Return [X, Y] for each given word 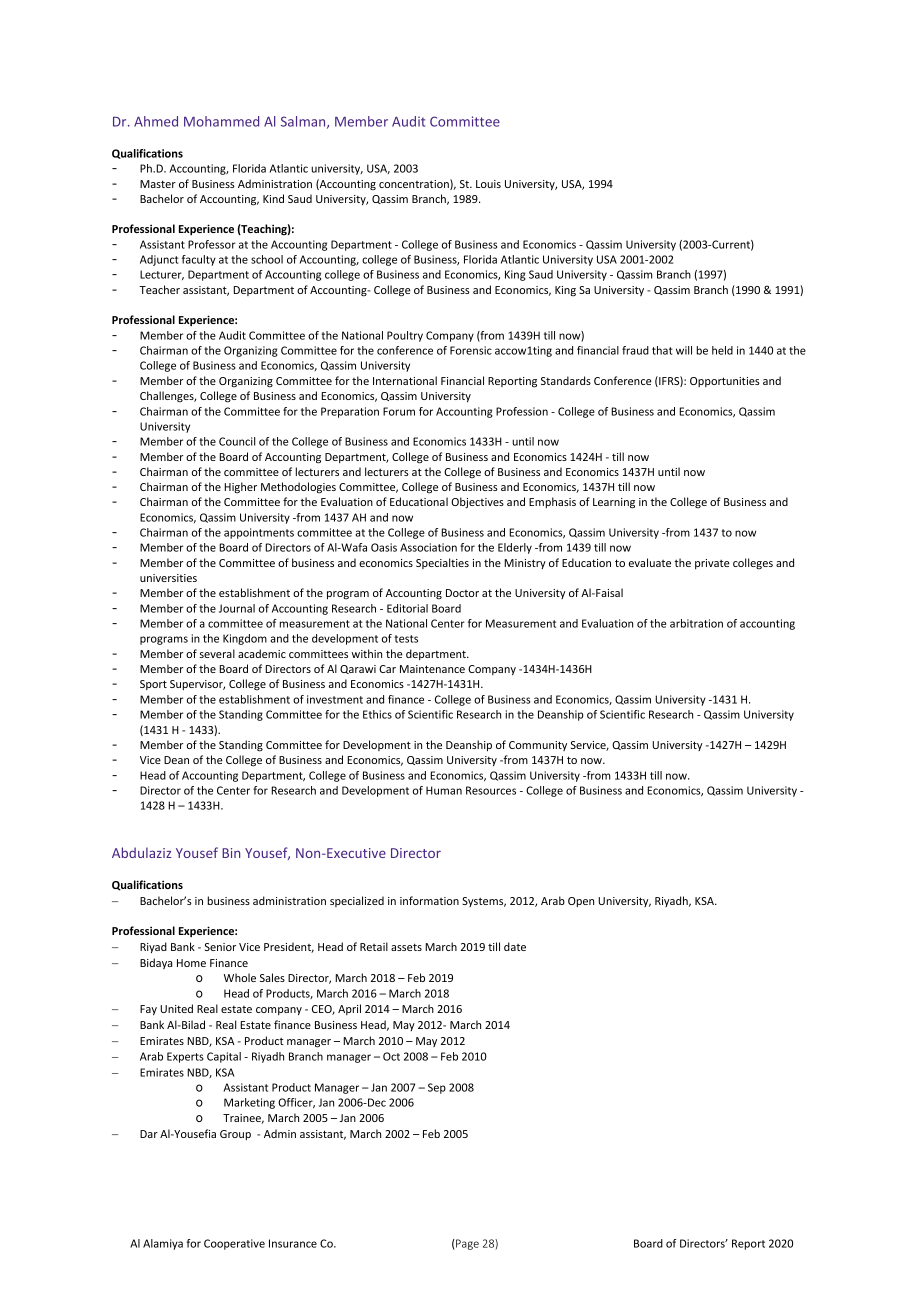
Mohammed [221, 121]
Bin [231, 853]
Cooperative [234, 1244]
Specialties [442, 563]
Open [581, 902]
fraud [635, 350]
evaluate [650, 562]
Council [237, 441]
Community [538, 746]
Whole [240, 977]
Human [444, 790]
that [662, 350]
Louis [488, 184]
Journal [237, 608]
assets [406, 947]
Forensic [471, 350]
